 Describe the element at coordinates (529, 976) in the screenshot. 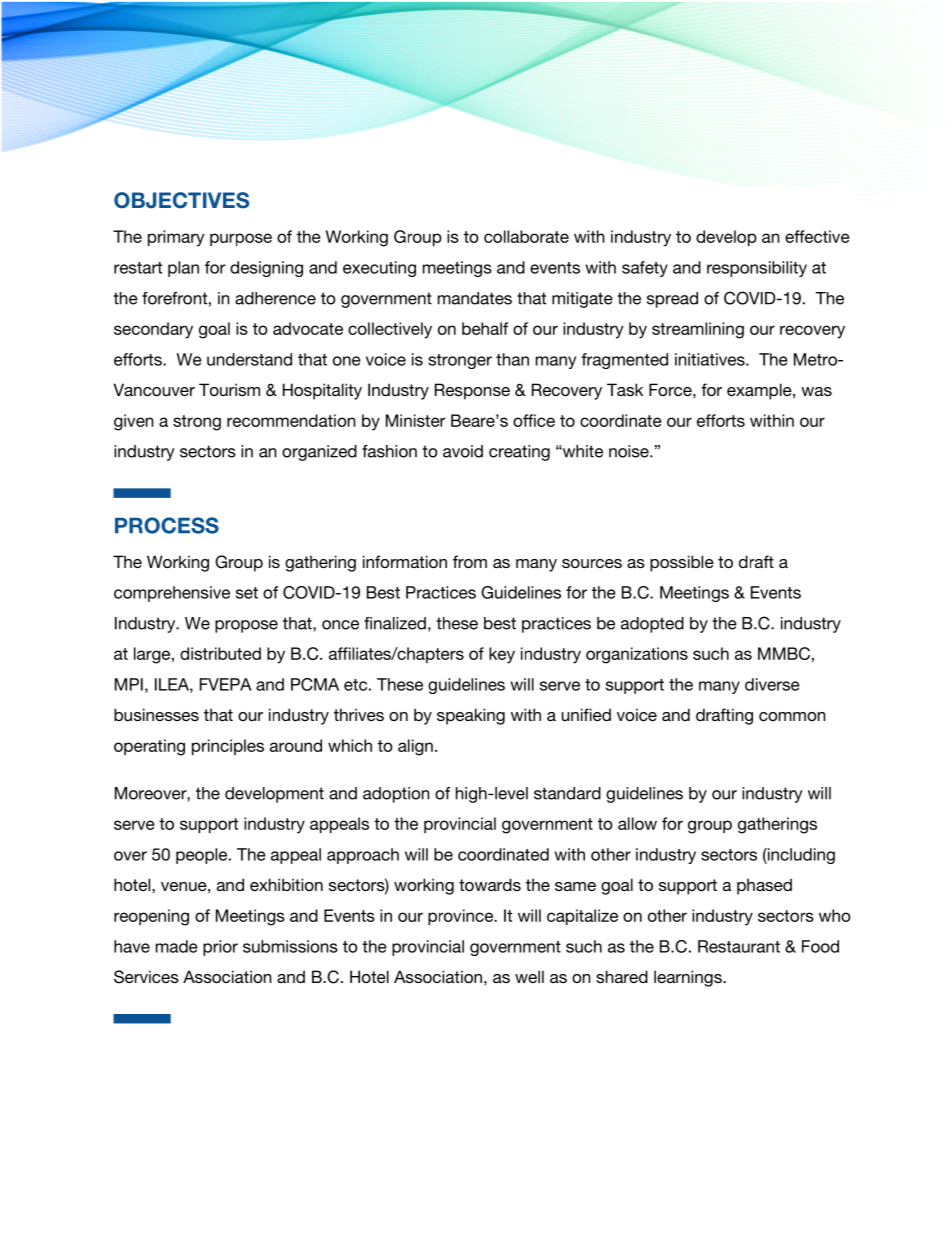

I see `well` at that location.
